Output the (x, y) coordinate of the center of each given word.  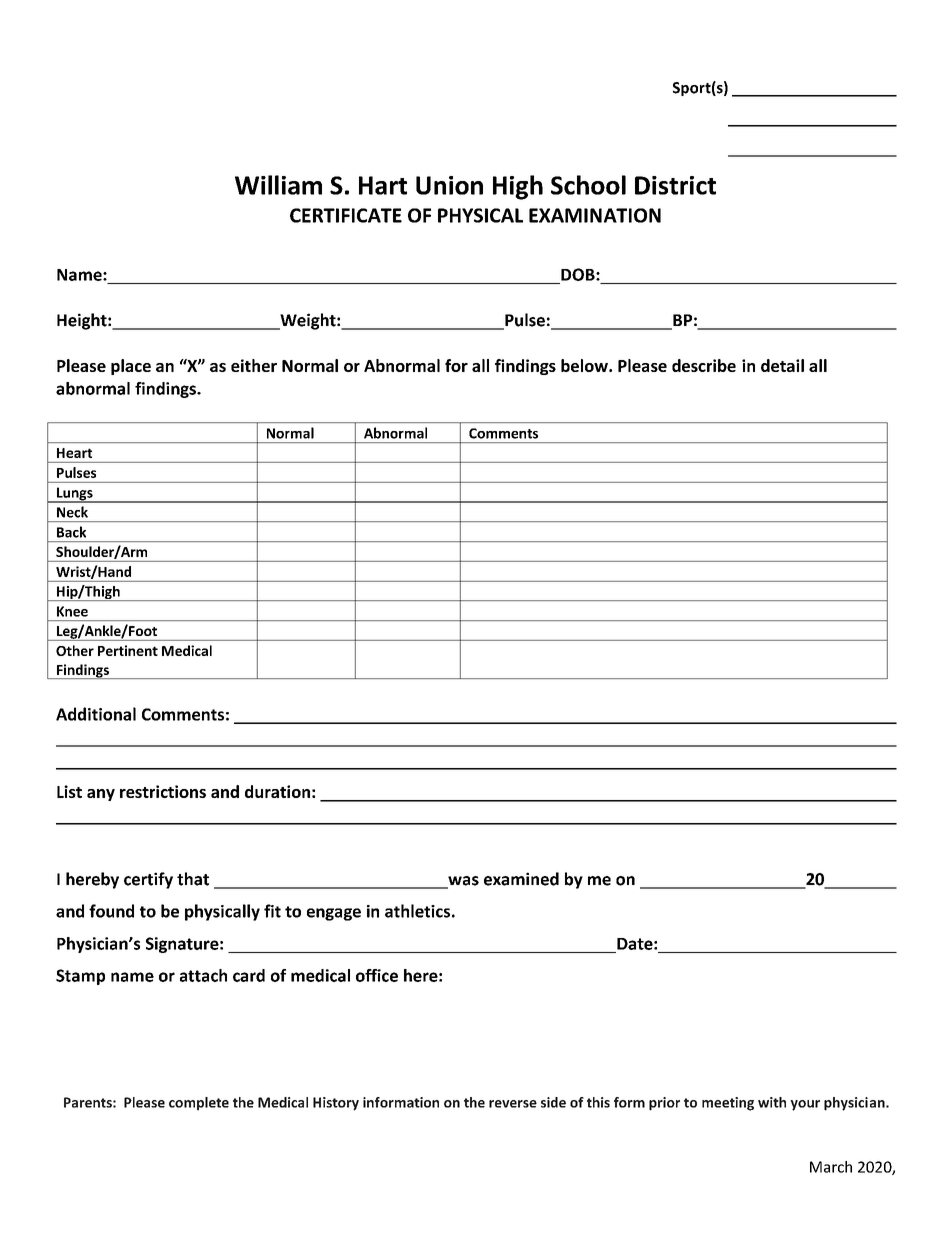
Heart (74, 453)
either (254, 365)
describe (704, 365)
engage (334, 914)
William (278, 185)
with (772, 1102)
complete (199, 1104)
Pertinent (128, 650)
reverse (513, 1104)
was (462, 882)
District (675, 185)
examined (521, 879)
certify (148, 880)
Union (449, 185)
